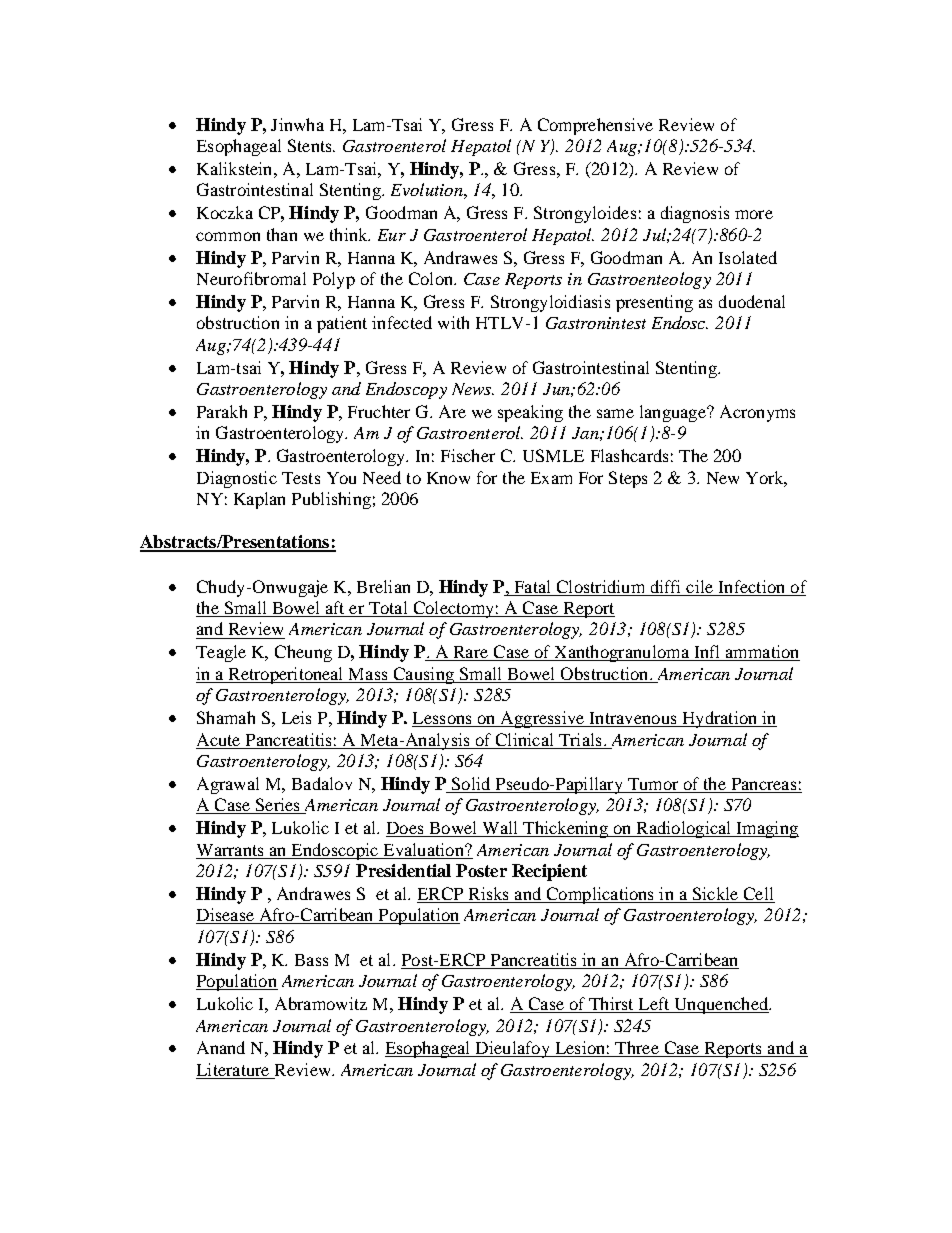 The height and width of the image is (1233, 952). I want to click on Wall, so click(500, 829).
